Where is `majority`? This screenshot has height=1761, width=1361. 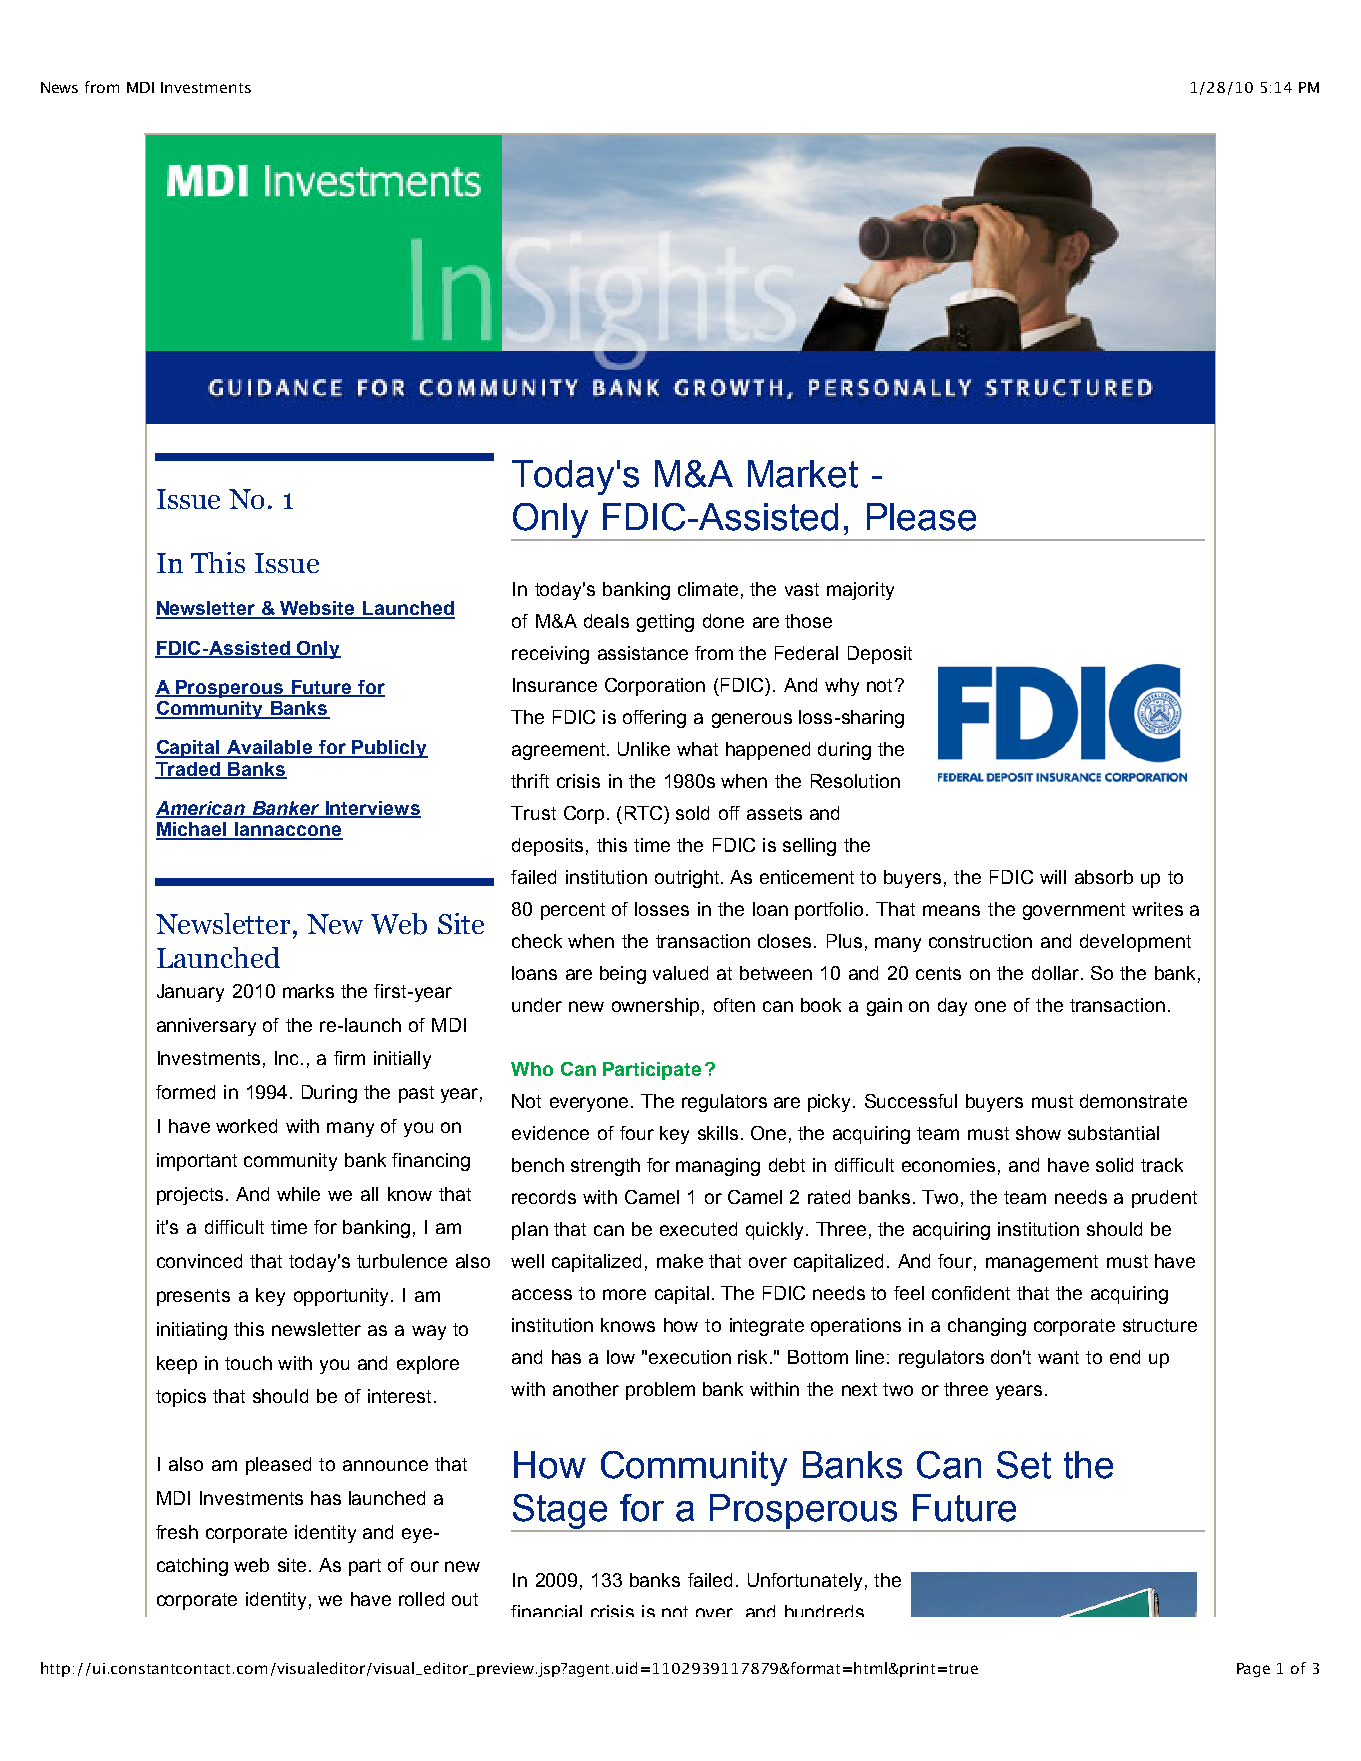 majority is located at coordinates (860, 591).
